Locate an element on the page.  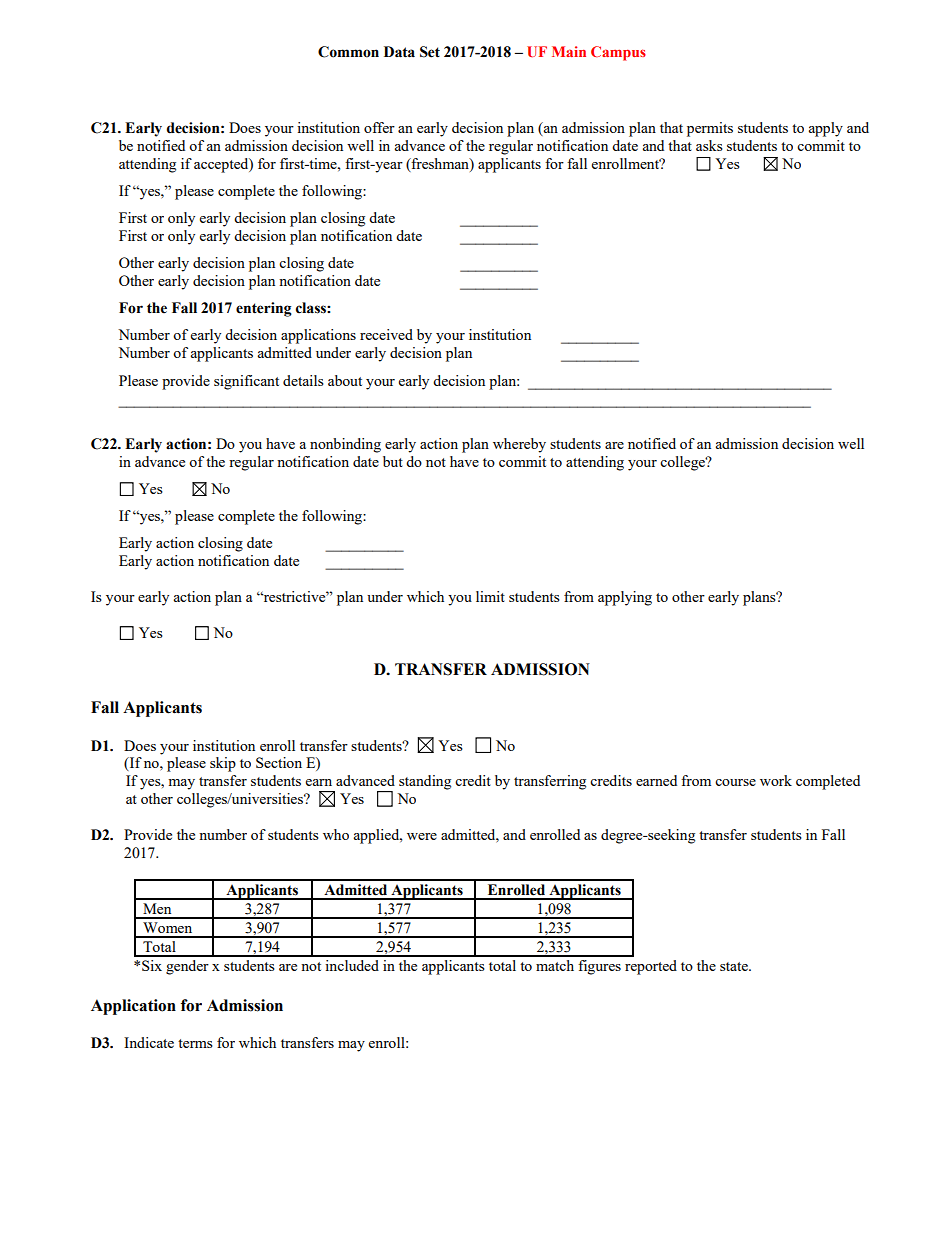
skip is located at coordinates (223, 764).
